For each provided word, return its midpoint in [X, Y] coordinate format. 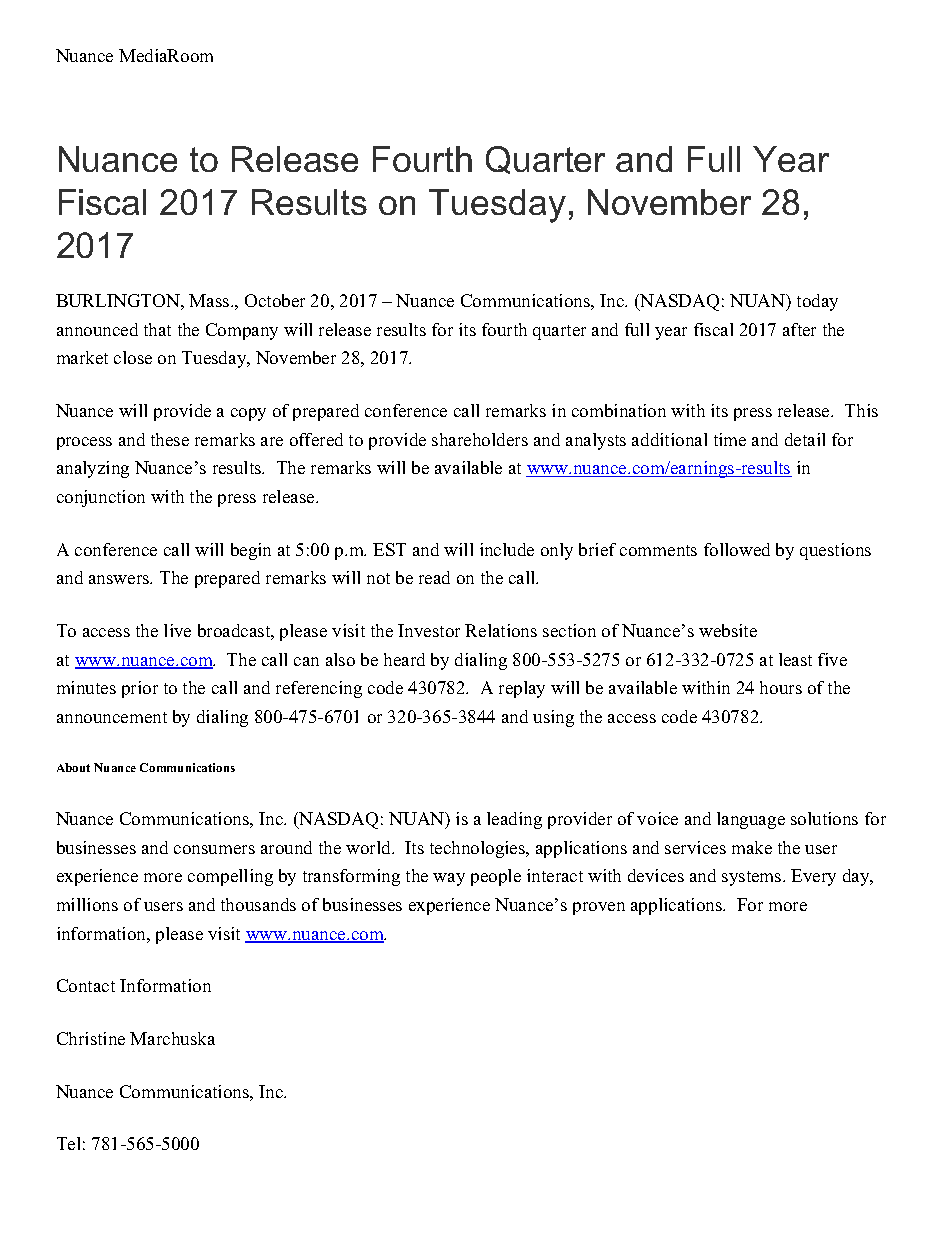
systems [753, 878]
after [799, 329]
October [275, 300]
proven [599, 908]
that [157, 329]
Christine [91, 1038]
